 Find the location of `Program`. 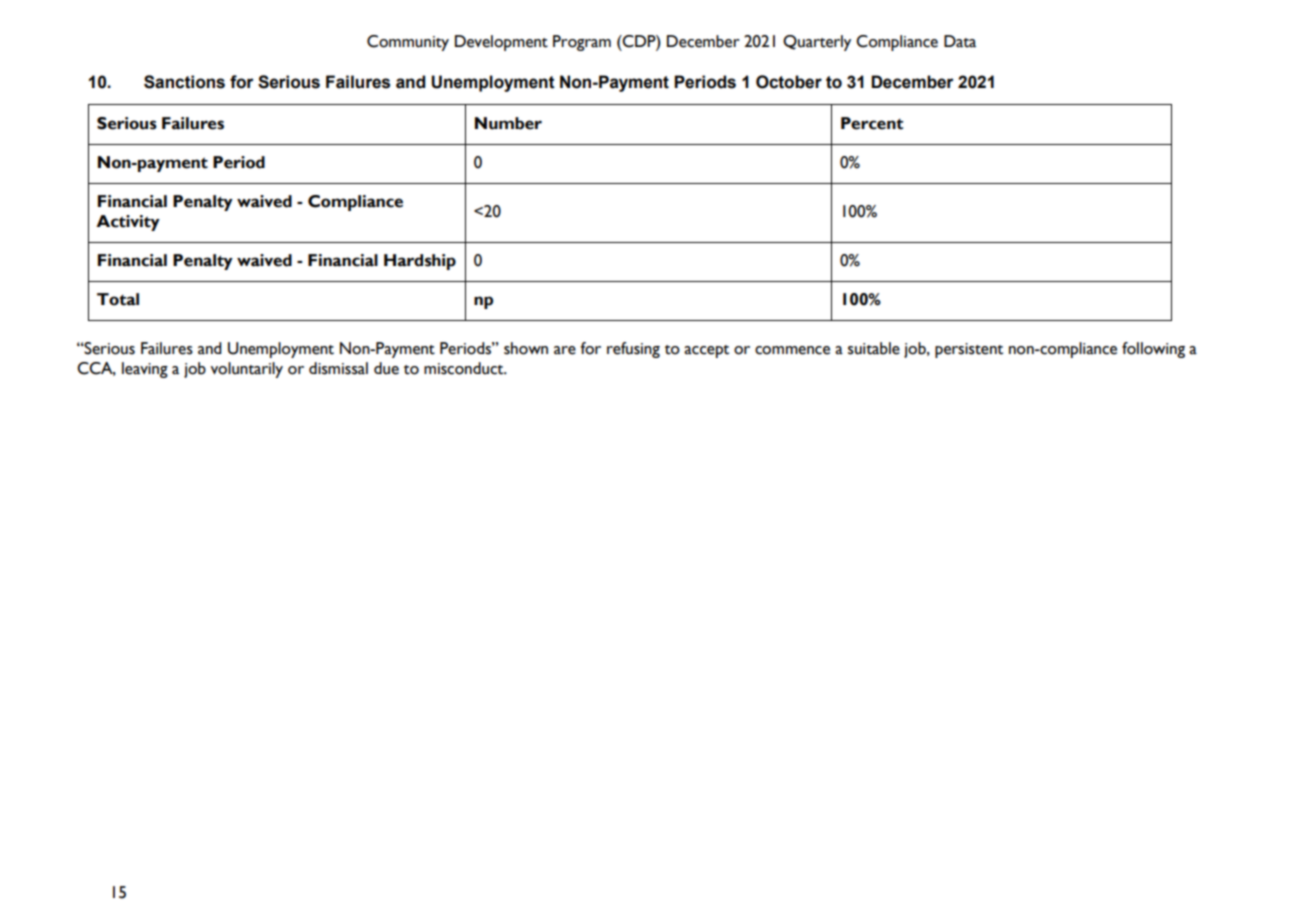

Program is located at coordinates (582, 43).
